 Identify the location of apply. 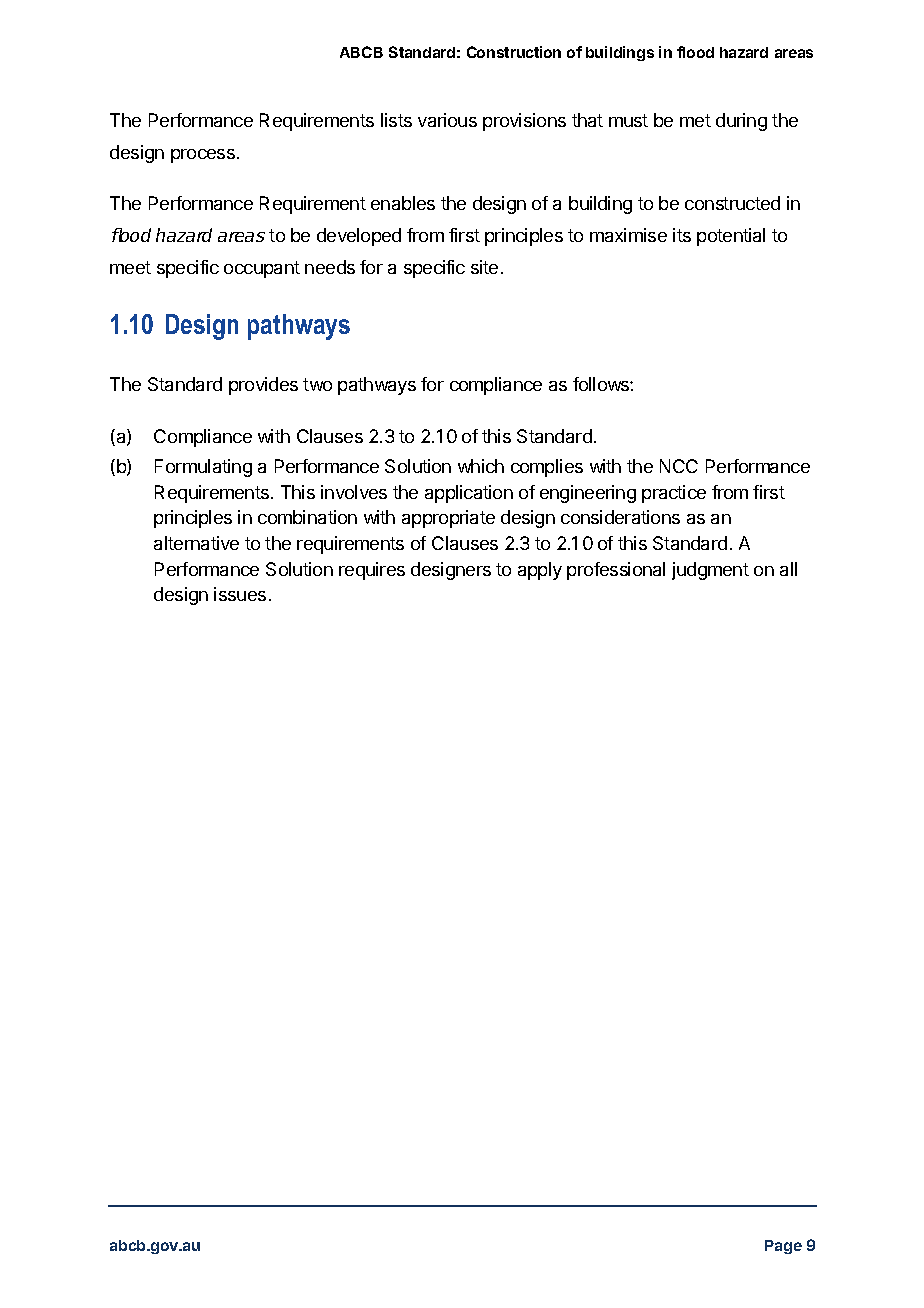
(540, 571).
